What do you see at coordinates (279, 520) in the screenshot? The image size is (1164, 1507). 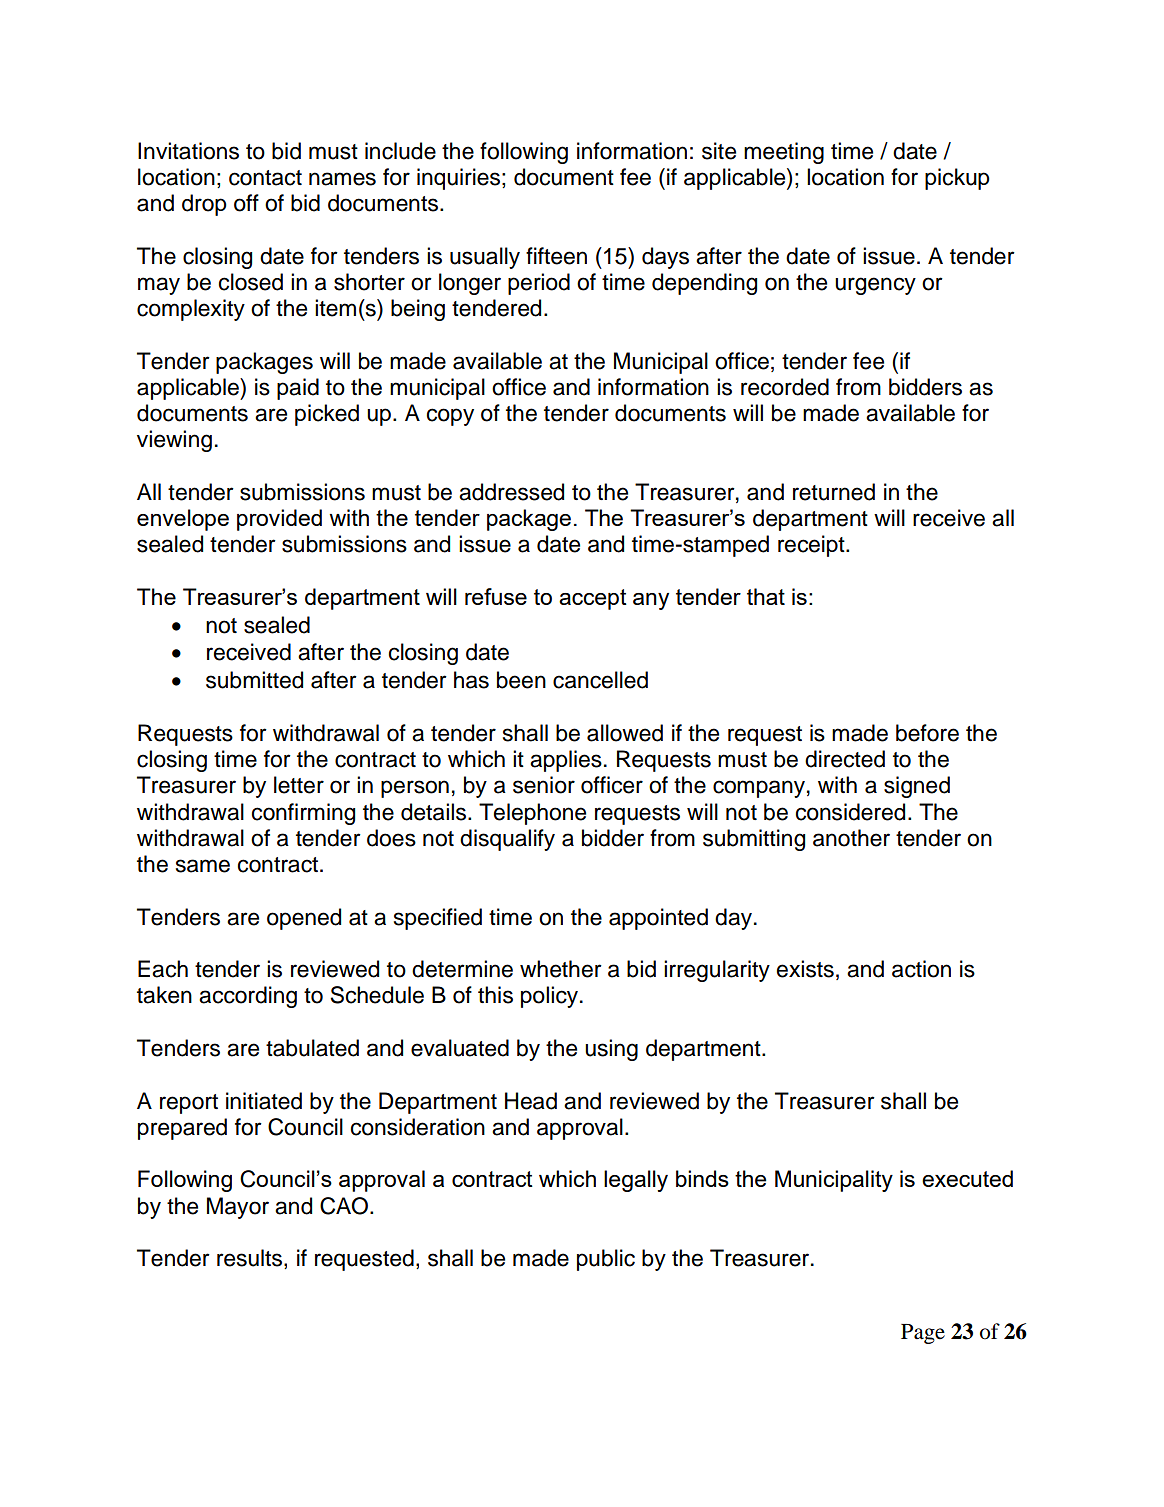 I see `provided` at bounding box center [279, 520].
